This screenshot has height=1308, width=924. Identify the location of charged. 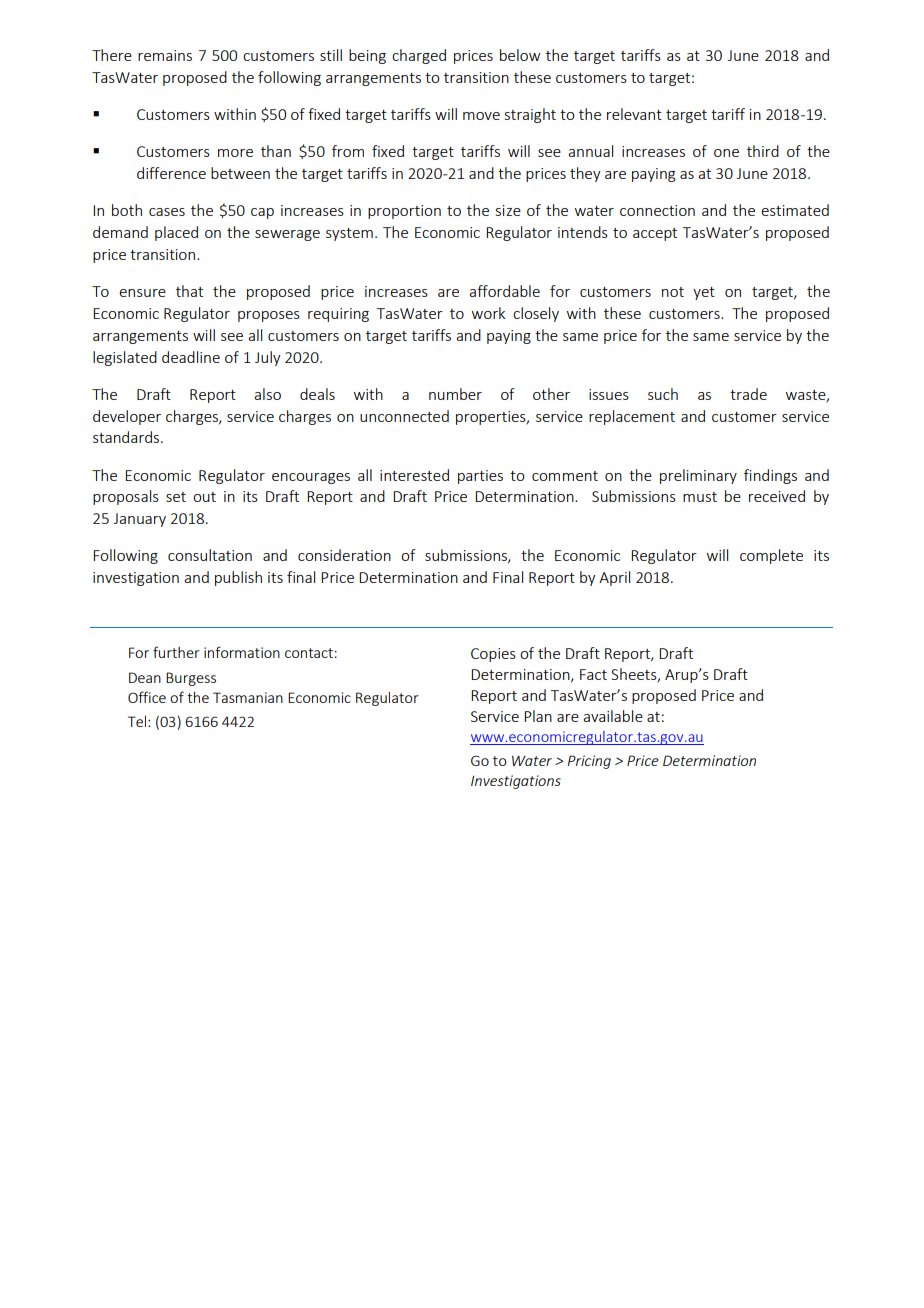
(419, 56).
